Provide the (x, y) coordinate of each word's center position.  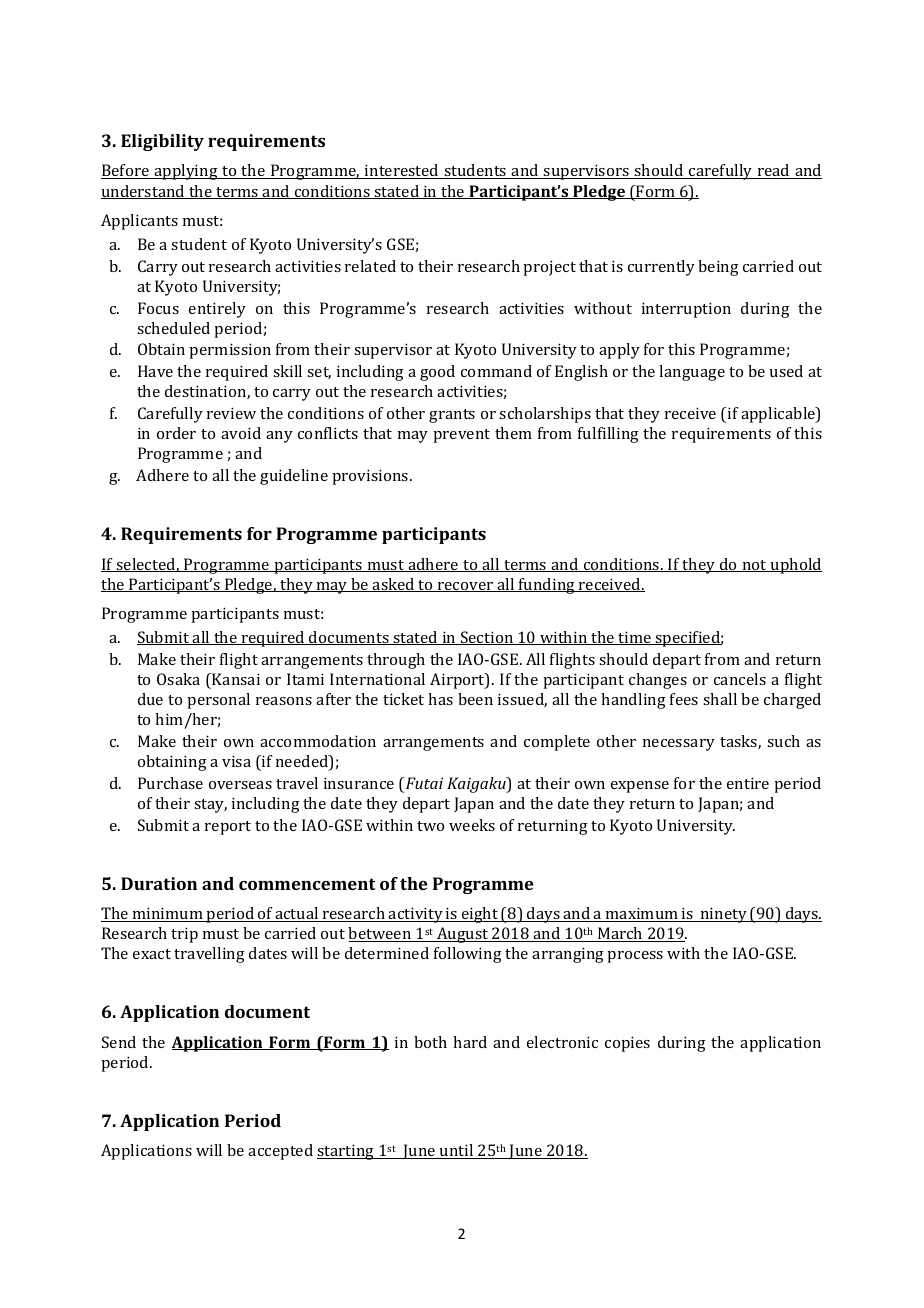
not (754, 566)
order (176, 433)
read (773, 171)
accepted (280, 1152)
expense (640, 787)
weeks (472, 825)
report (228, 828)
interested (402, 171)
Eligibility (162, 142)
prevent (461, 436)
